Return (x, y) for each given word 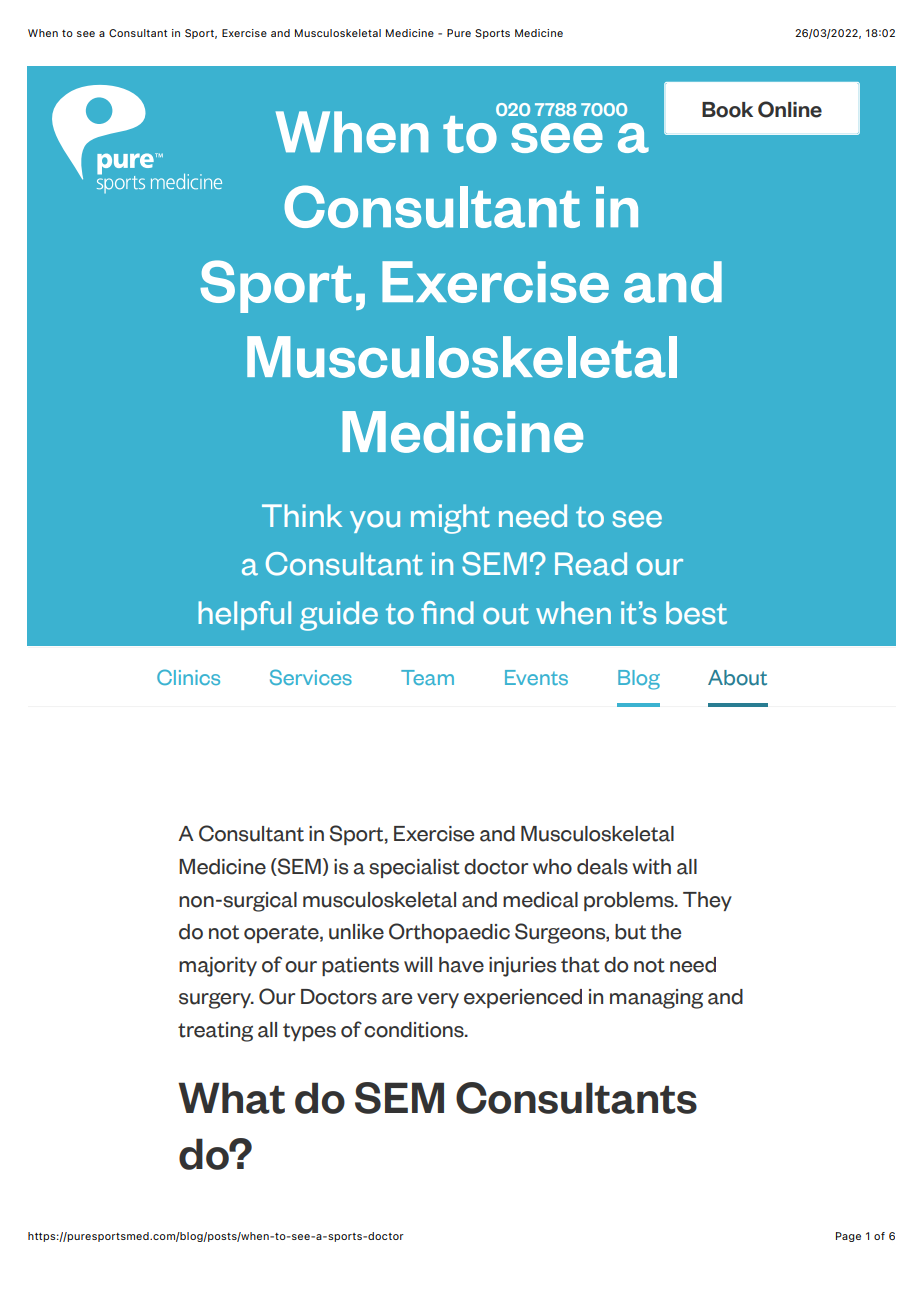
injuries (522, 967)
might (450, 519)
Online (790, 109)
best (696, 613)
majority (218, 967)
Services (311, 677)
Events (536, 677)
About (737, 678)
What (231, 1098)
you (375, 522)
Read (591, 564)
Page (848, 1237)
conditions (415, 1030)
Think (302, 515)
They (707, 901)
